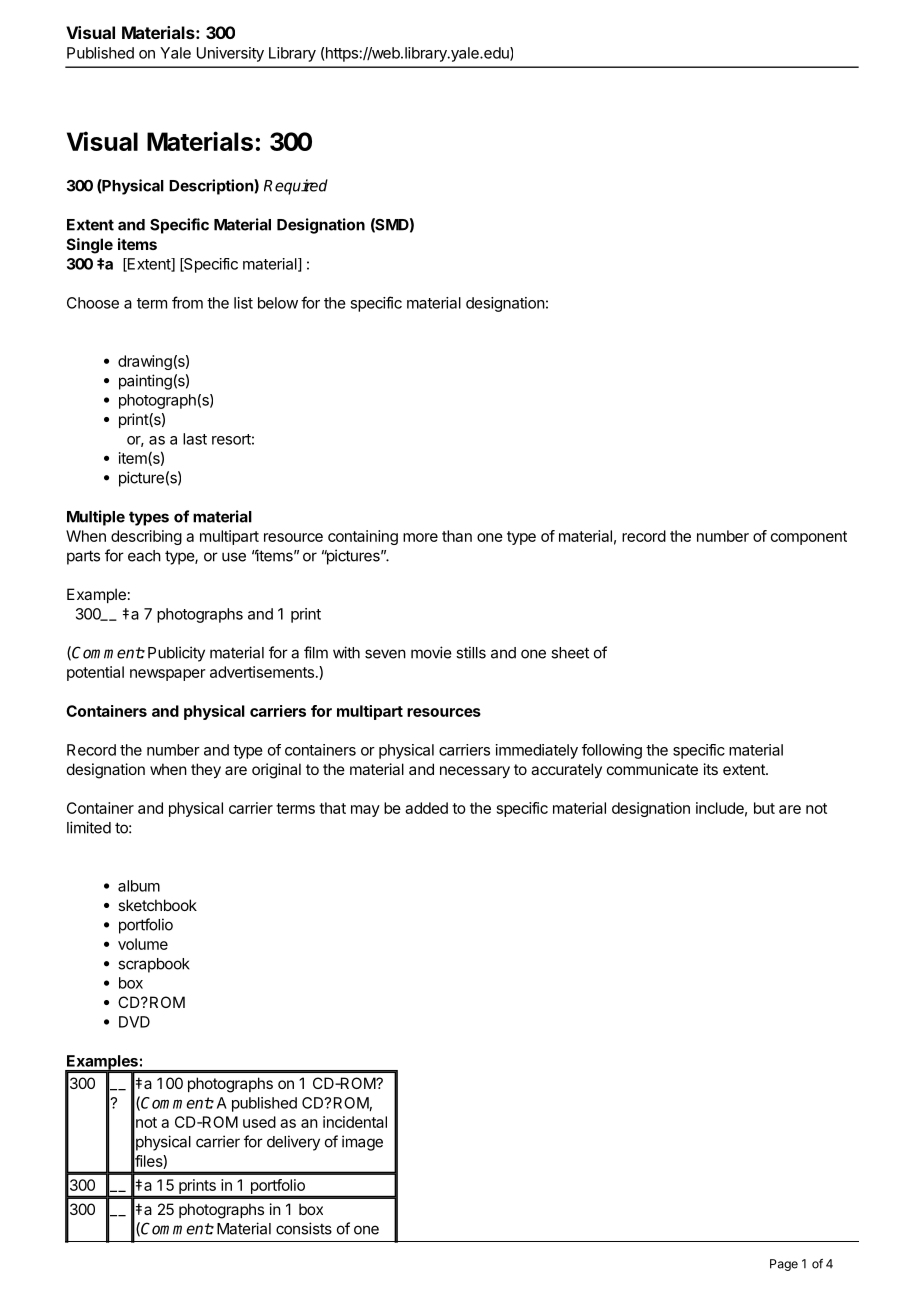 This screenshot has height=1308, width=924. Describe the element at coordinates (764, 808) in the screenshot. I see `but` at that location.
